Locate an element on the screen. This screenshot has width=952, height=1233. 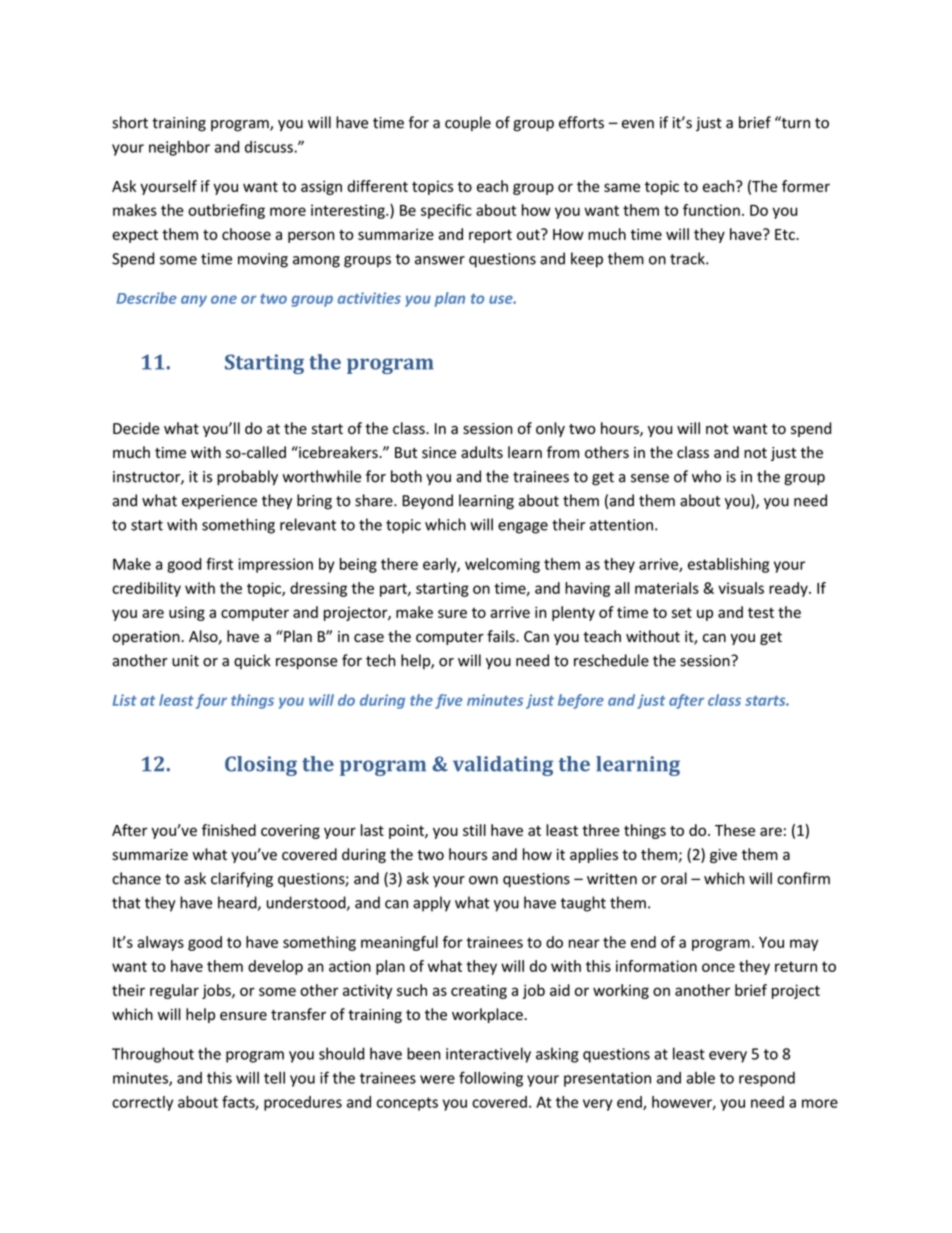
adults is located at coordinates (482, 452).
